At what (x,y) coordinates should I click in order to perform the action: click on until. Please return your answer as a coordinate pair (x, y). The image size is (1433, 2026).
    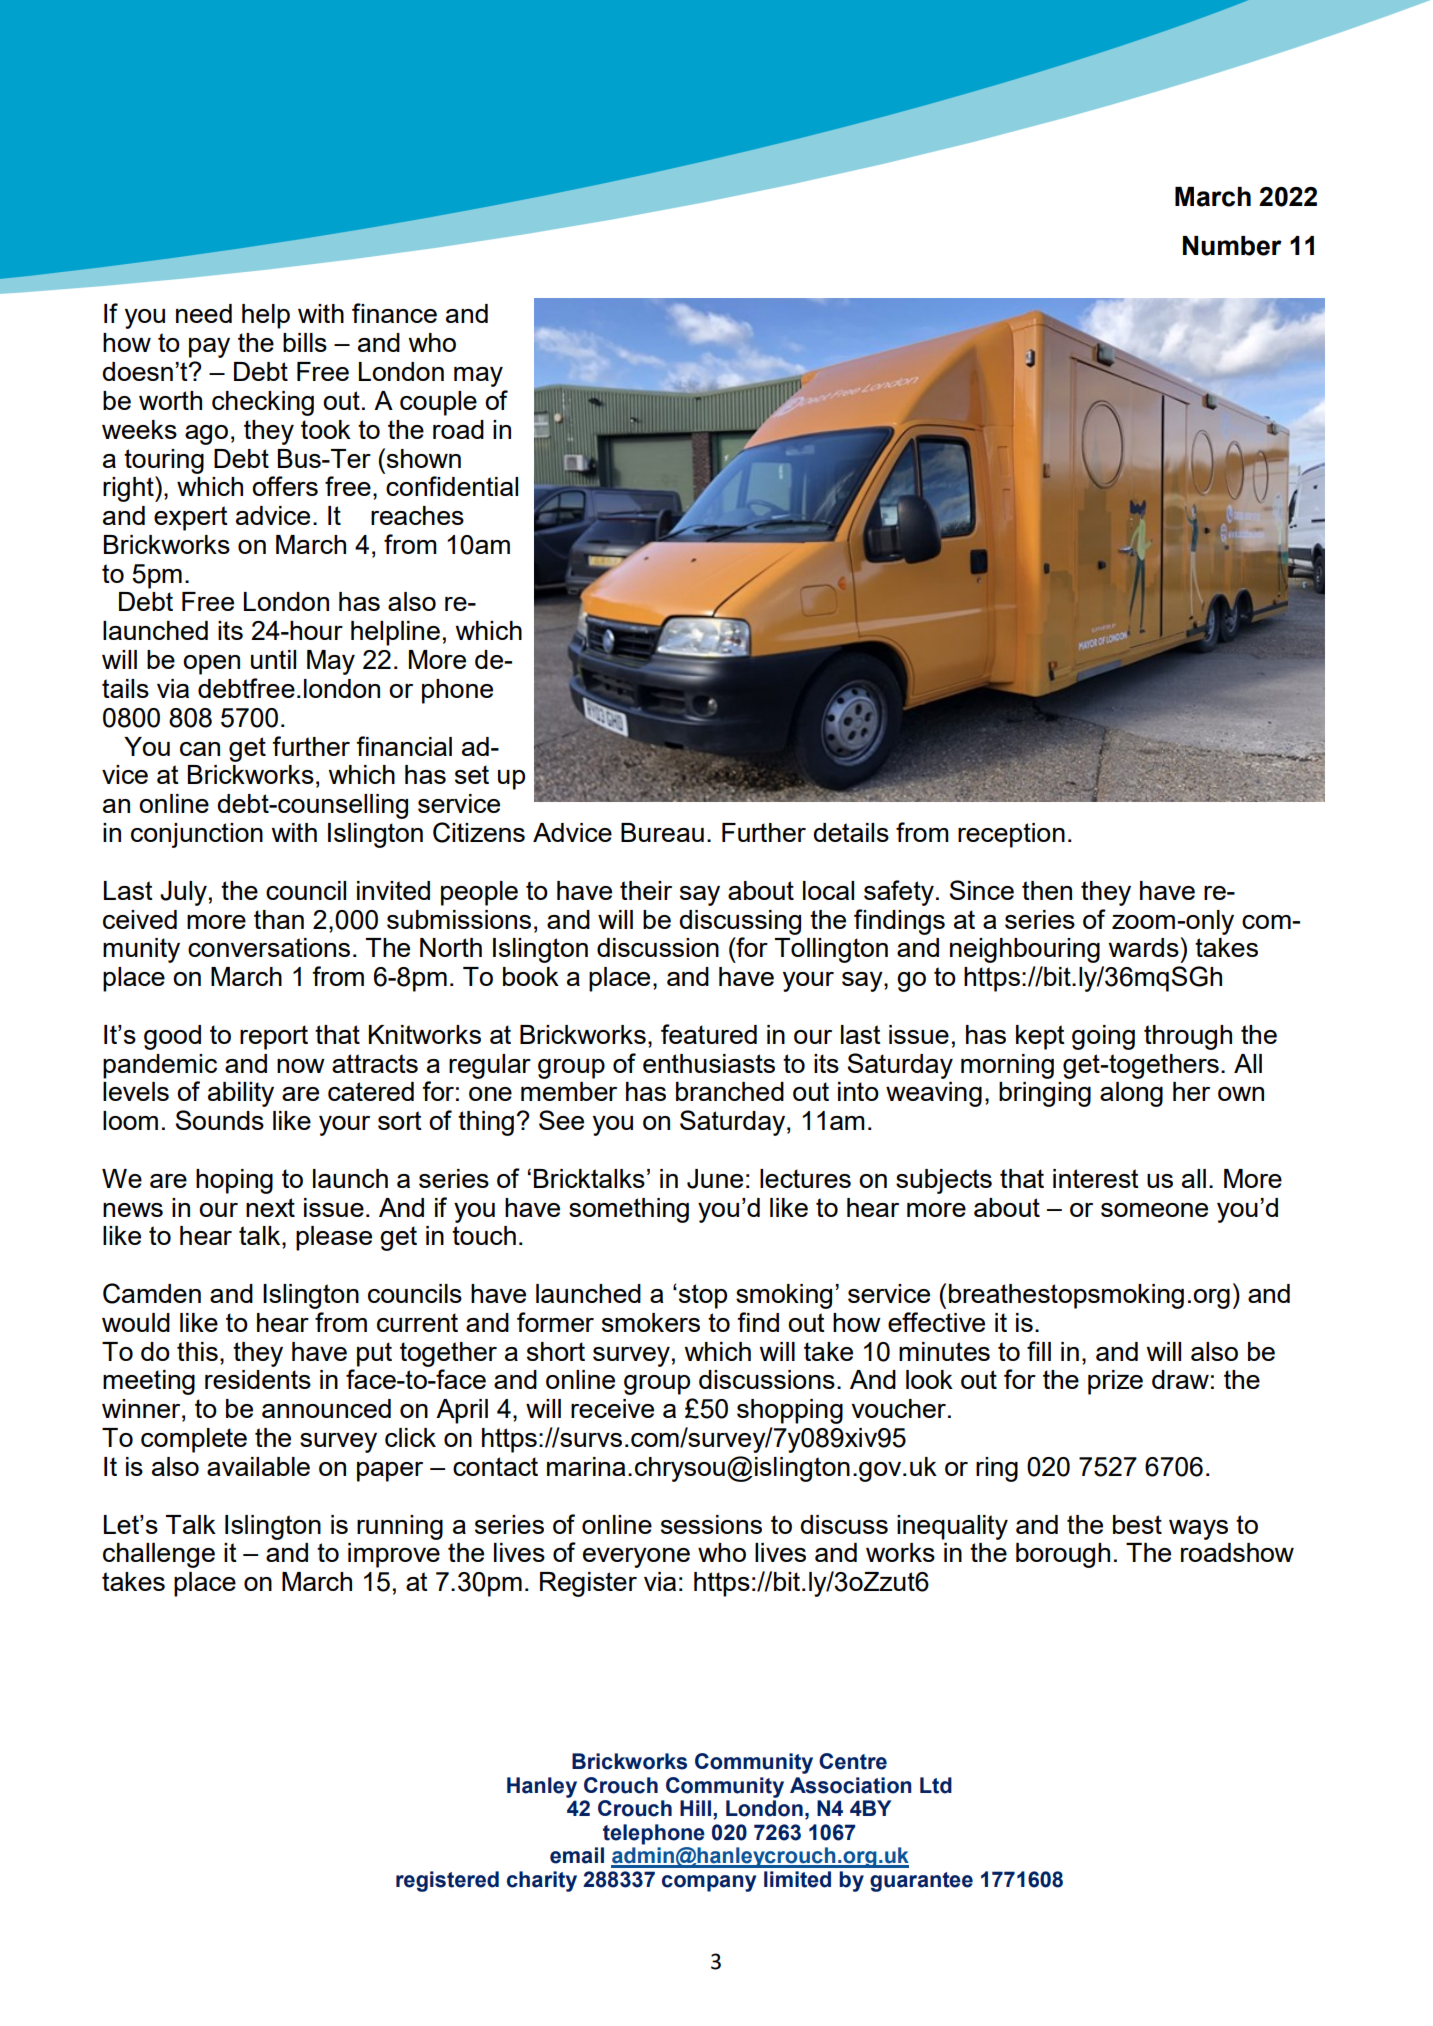
    Looking at the image, I should click on (273, 659).
